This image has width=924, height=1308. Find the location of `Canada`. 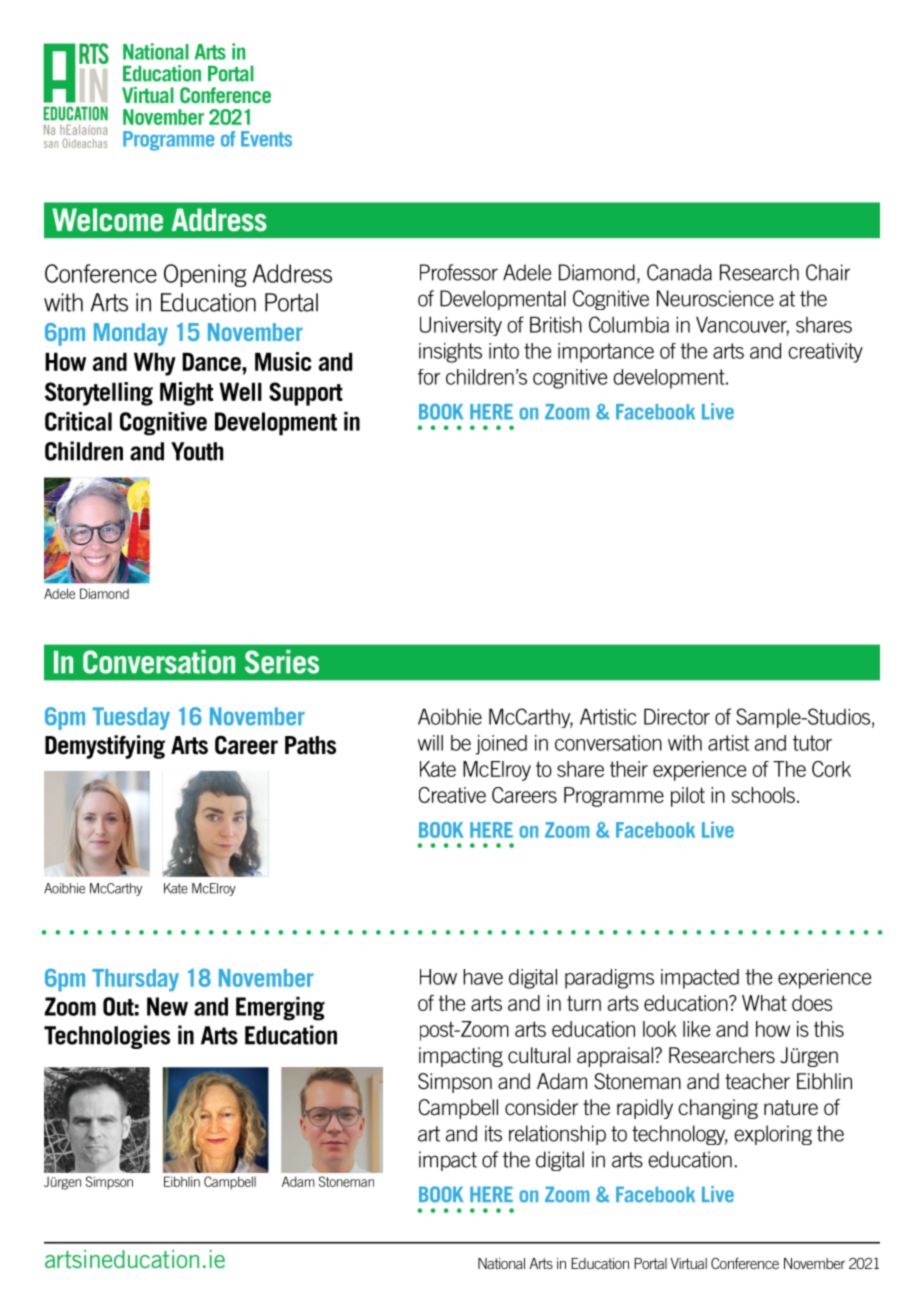

Canada is located at coordinates (679, 272).
